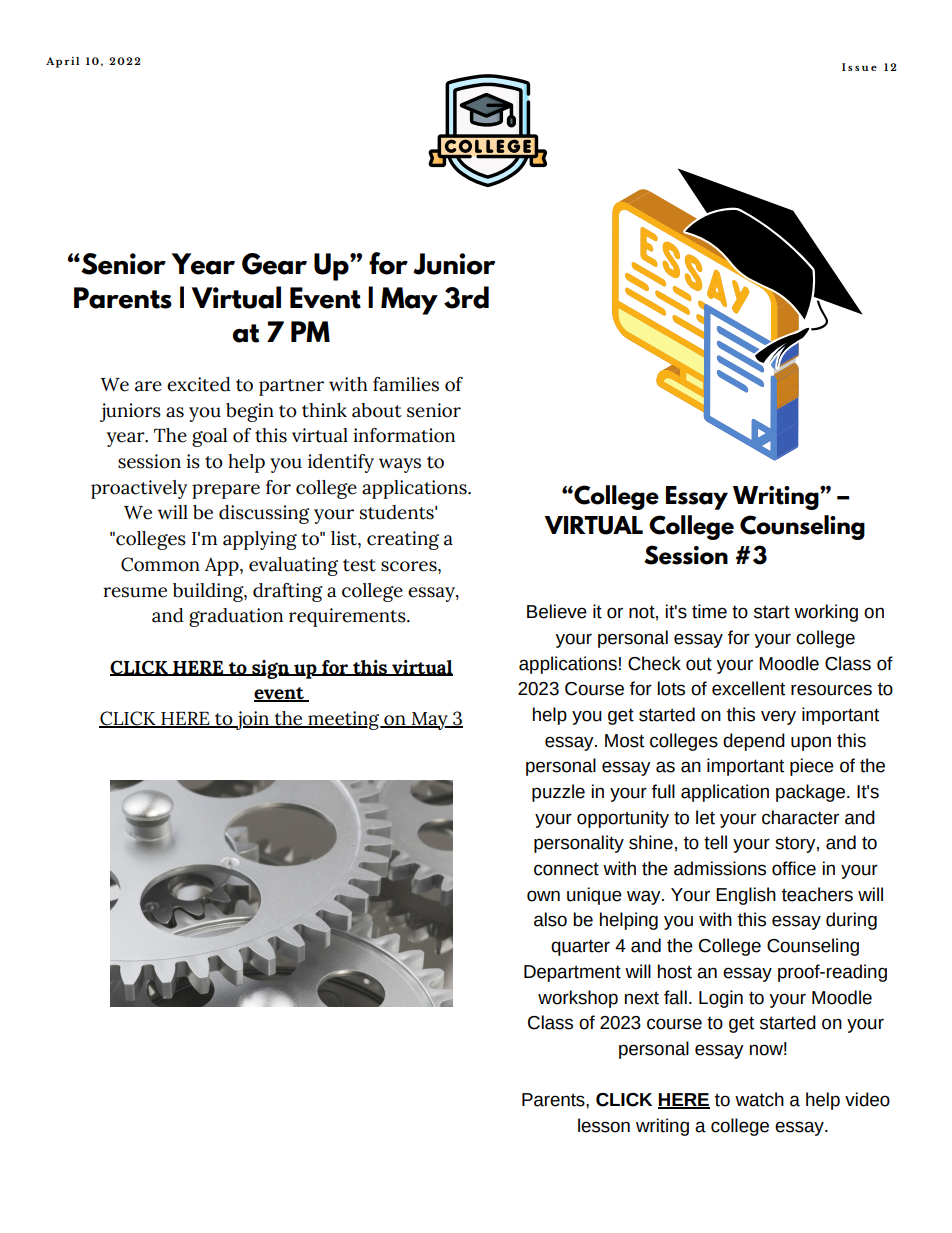 The height and width of the document is (1233, 952). What do you see at coordinates (403, 540) in the document?
I see `creating` at bounding box center [403, 540].
